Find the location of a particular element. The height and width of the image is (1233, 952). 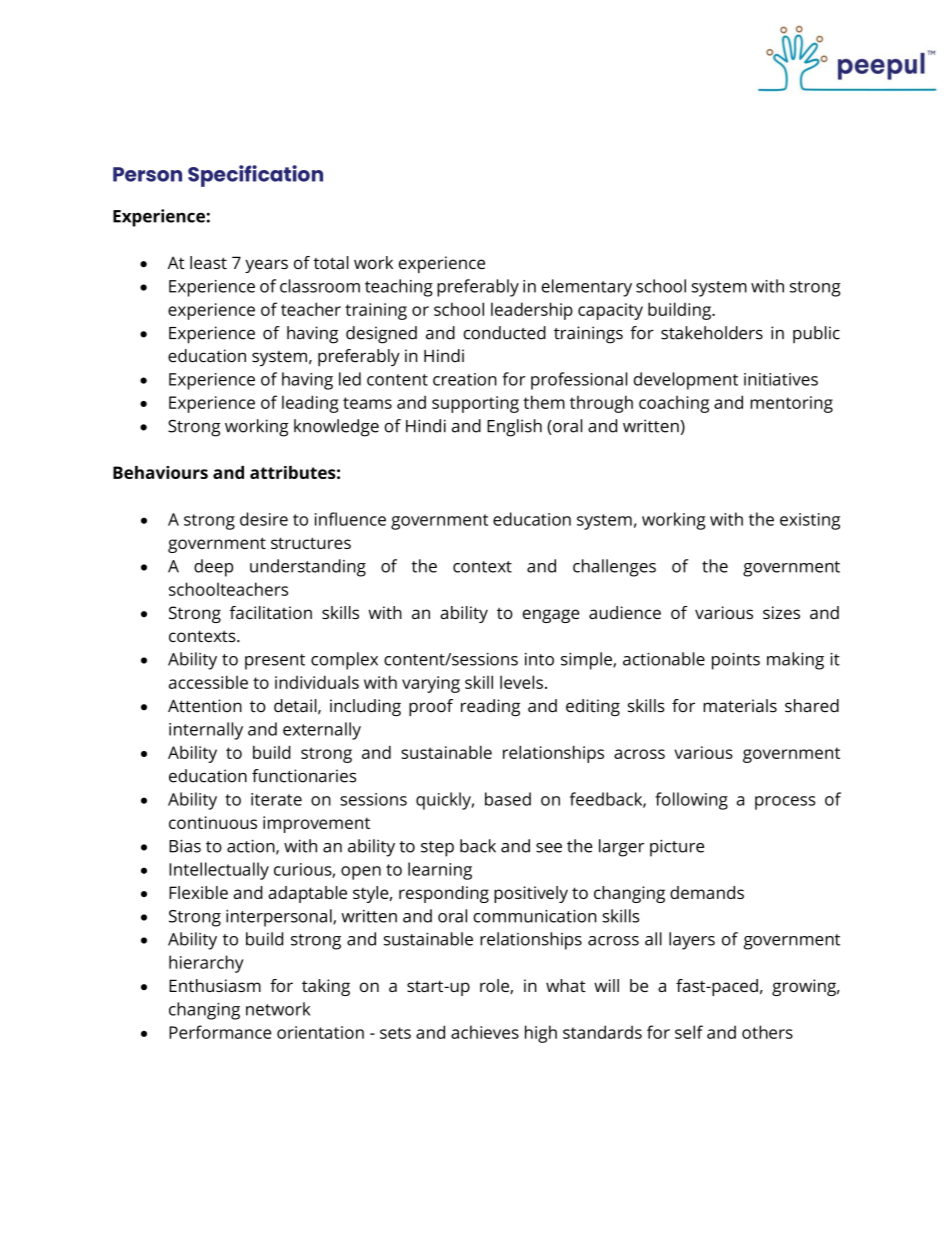

facilitation is located at coordinates (271, 612).
